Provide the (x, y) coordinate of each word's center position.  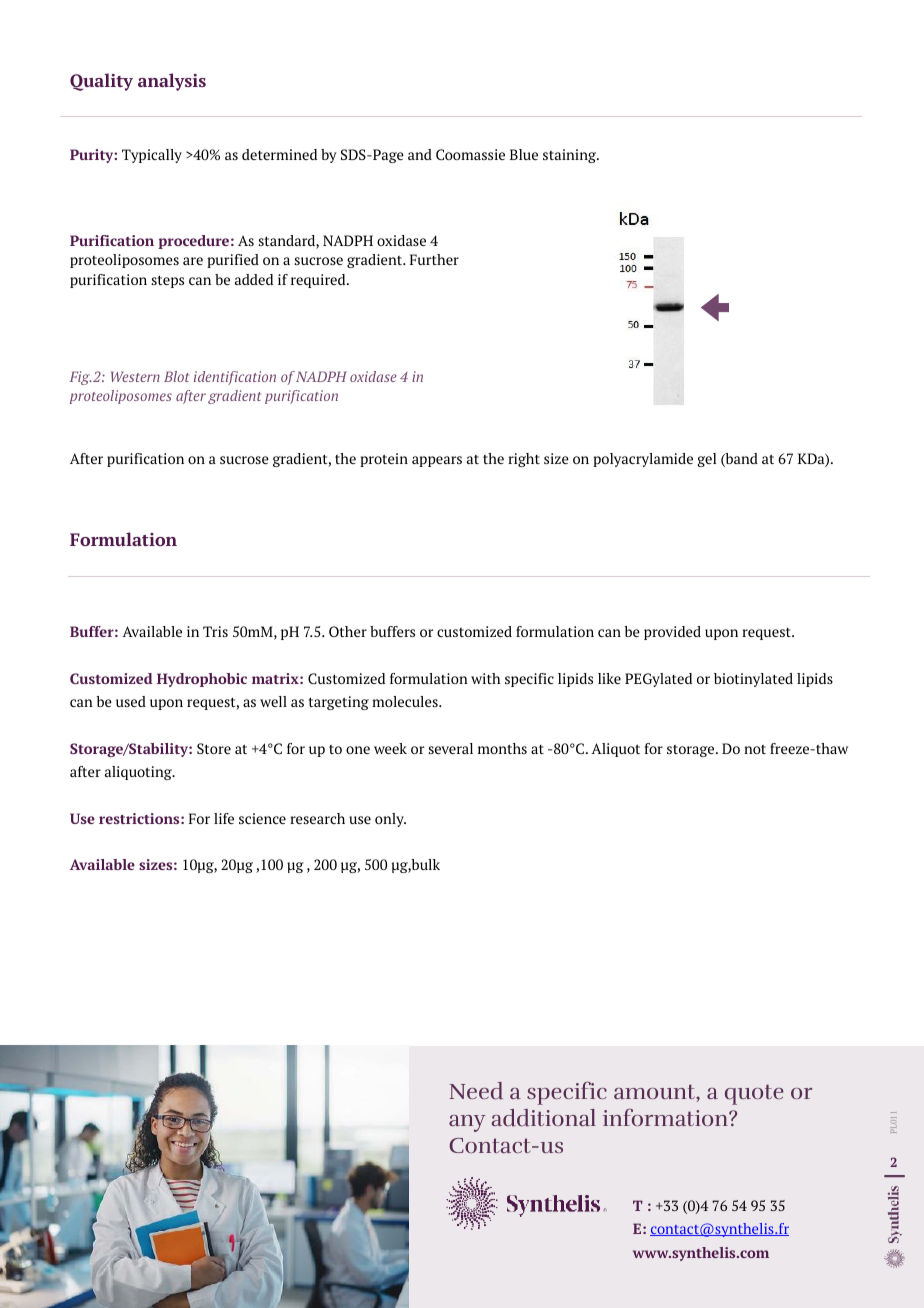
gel (706, 460)
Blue (524, 154)
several (450, 748)
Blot (176, 376)
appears (437, 461)
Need (476, 1091)
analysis (172, 82)
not (755, 749)
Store (214, 748)
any (467, 1123)
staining (571, 156)
